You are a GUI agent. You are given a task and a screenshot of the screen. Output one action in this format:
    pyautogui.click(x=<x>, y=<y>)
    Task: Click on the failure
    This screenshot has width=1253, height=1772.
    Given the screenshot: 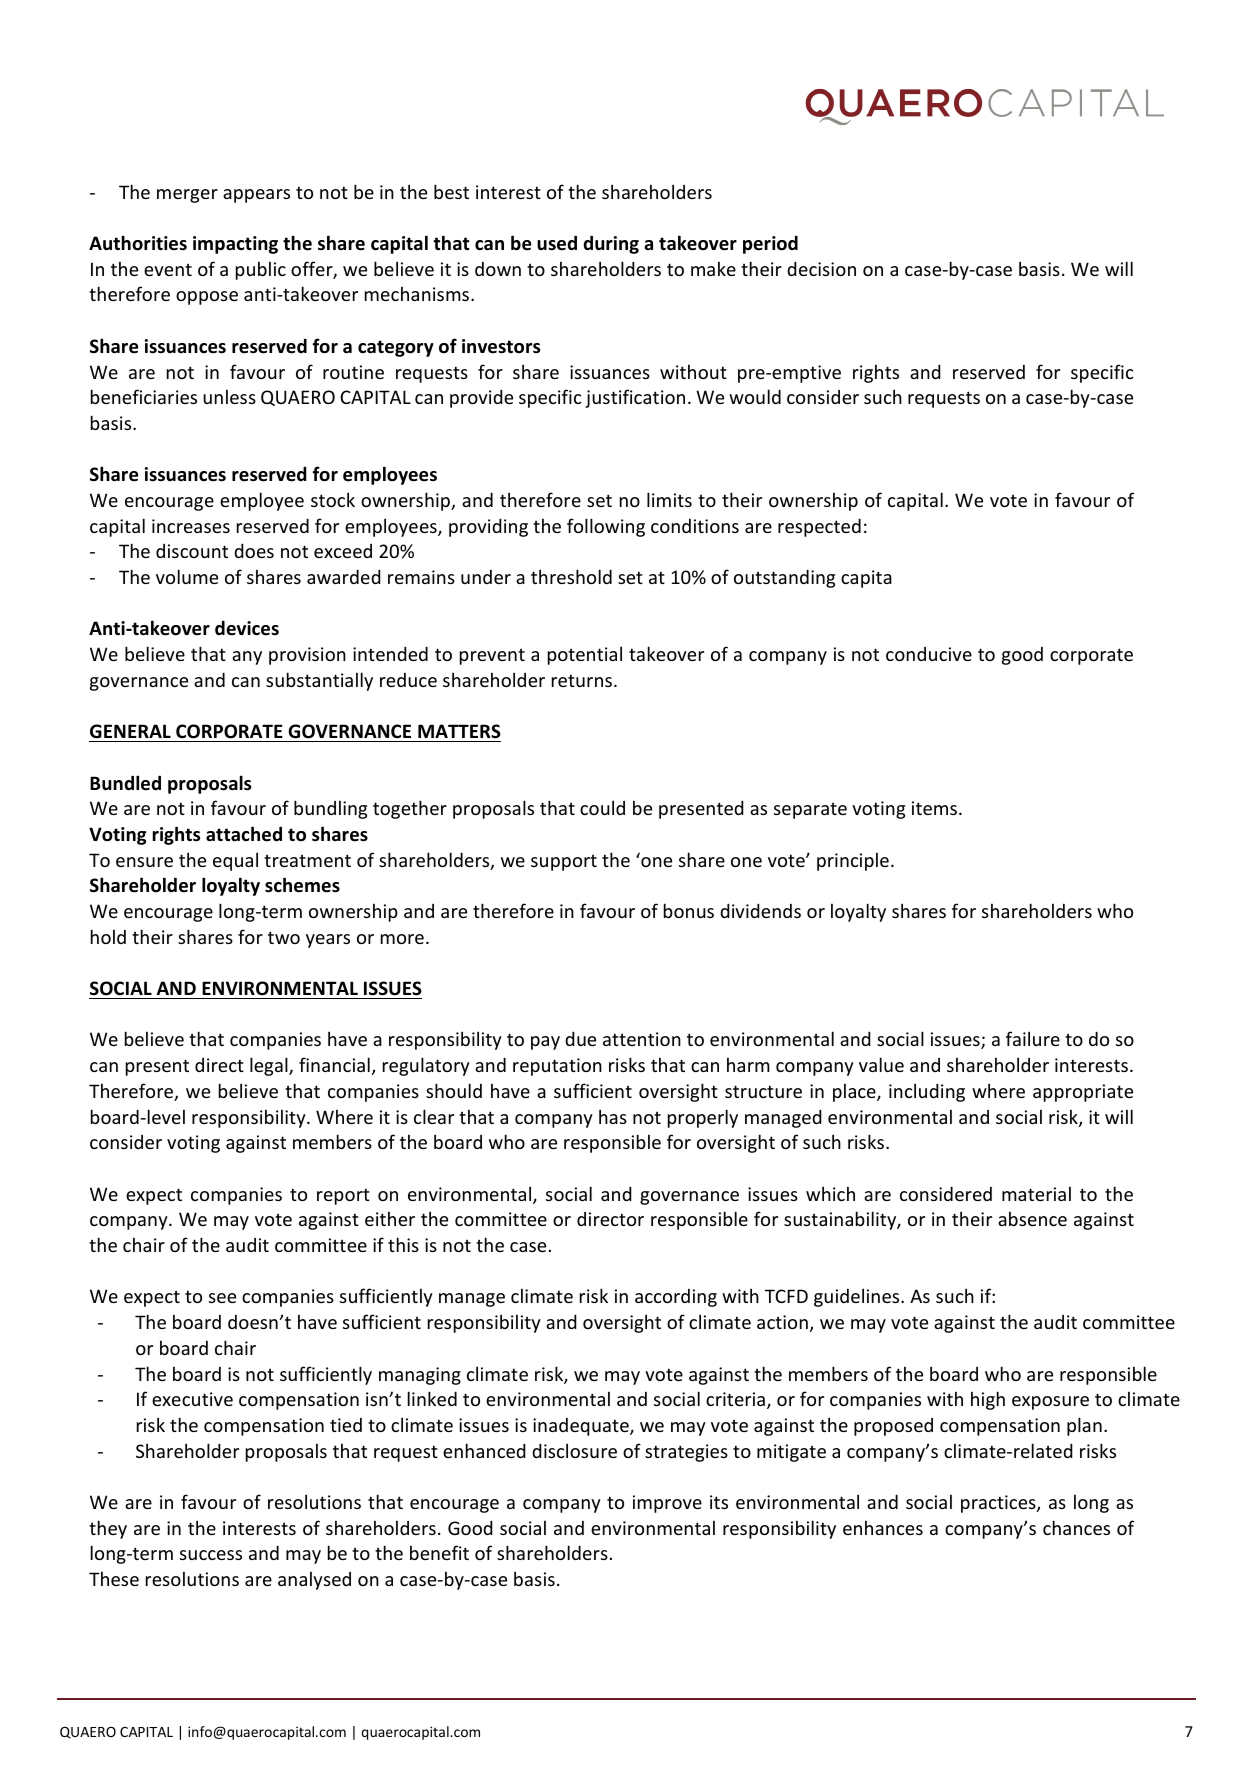 What is the action you would take?
    pyautogui.click(x=1033, y=1038)
